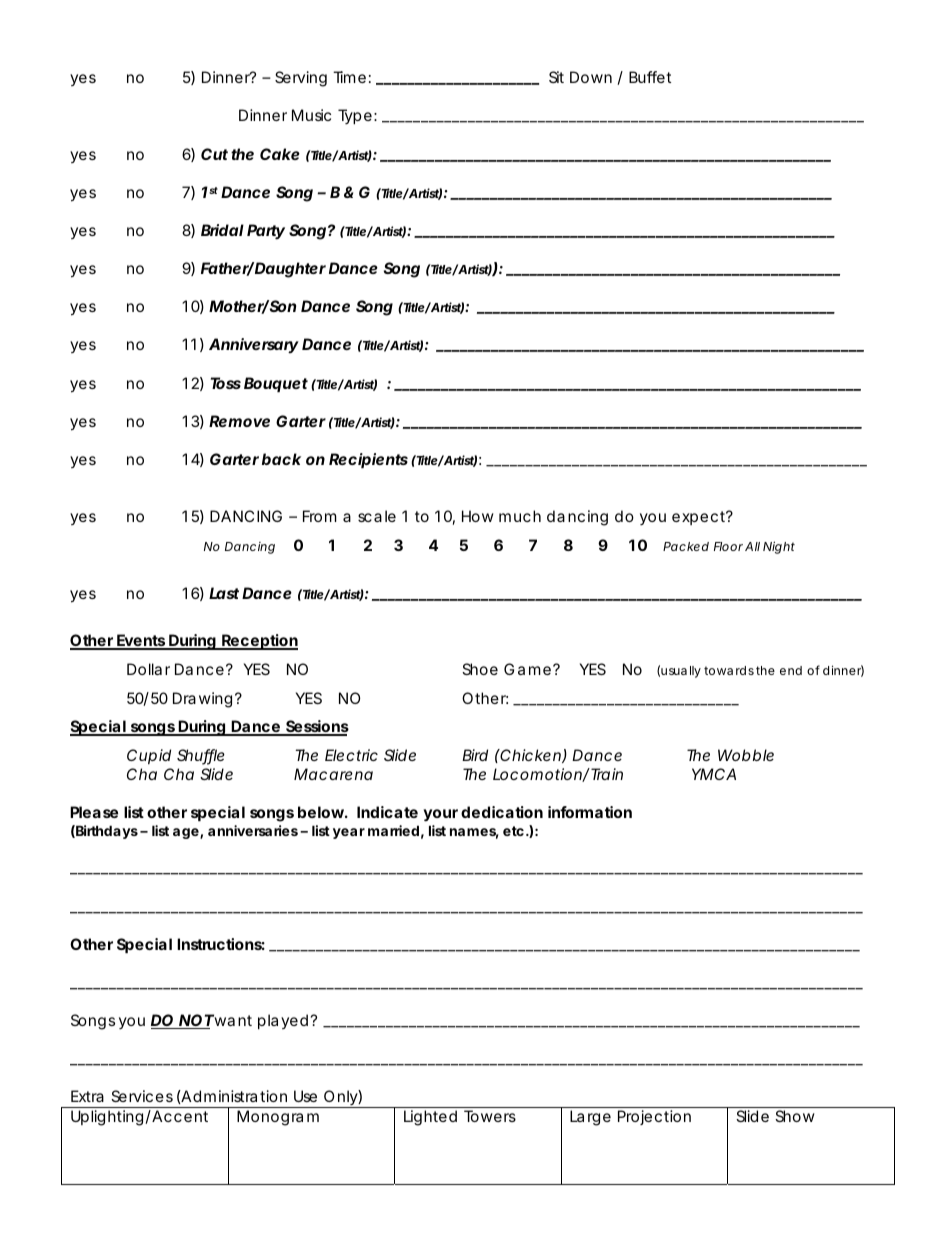  Describe the element at coordinates (475, 755) in the document. I see `Bird` at that location.
